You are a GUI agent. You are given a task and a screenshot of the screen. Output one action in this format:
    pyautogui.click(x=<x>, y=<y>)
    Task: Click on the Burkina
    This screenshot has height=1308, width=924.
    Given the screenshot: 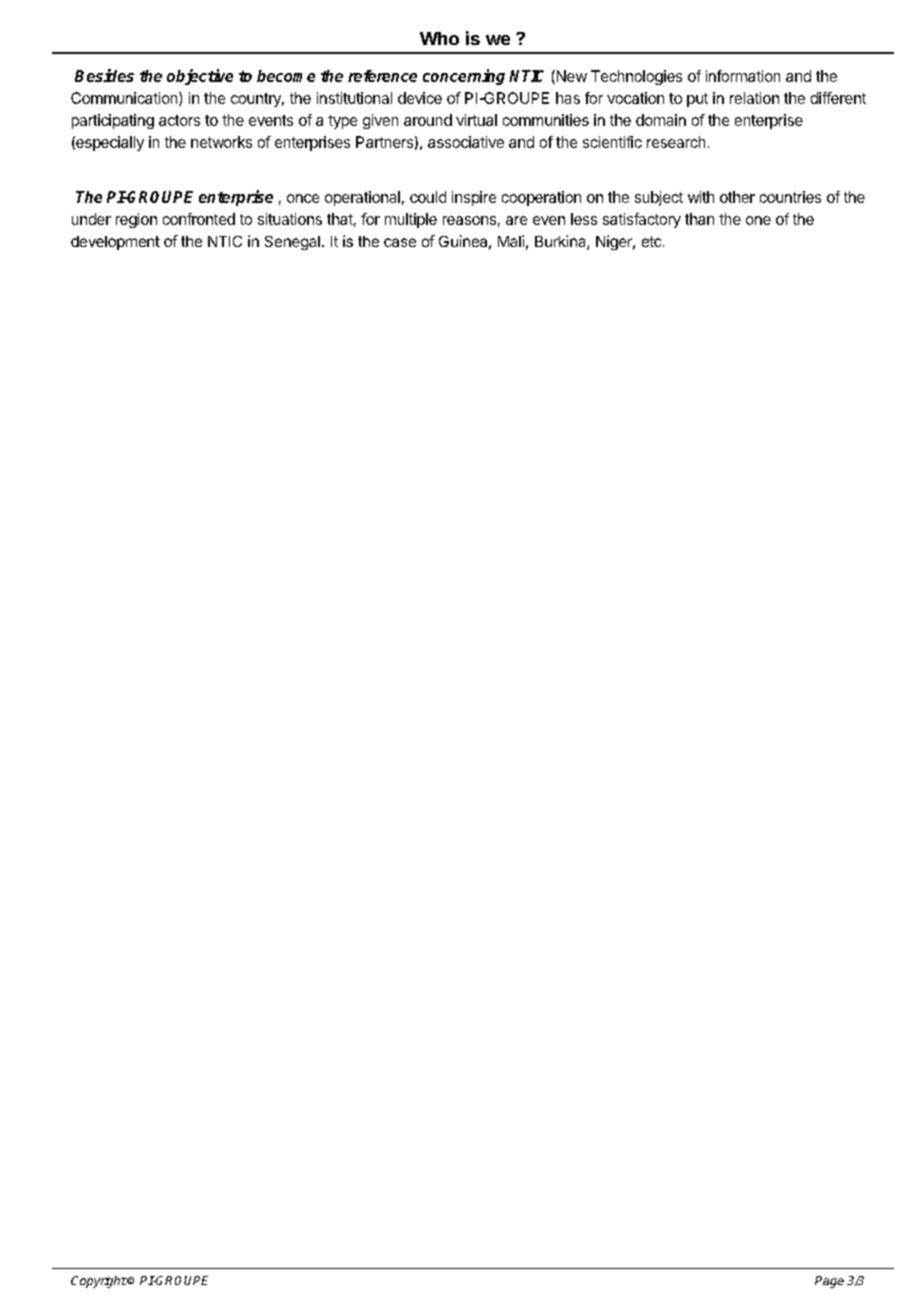 What is the action you would take?
    pyautogui.click(x=561, y=242)
